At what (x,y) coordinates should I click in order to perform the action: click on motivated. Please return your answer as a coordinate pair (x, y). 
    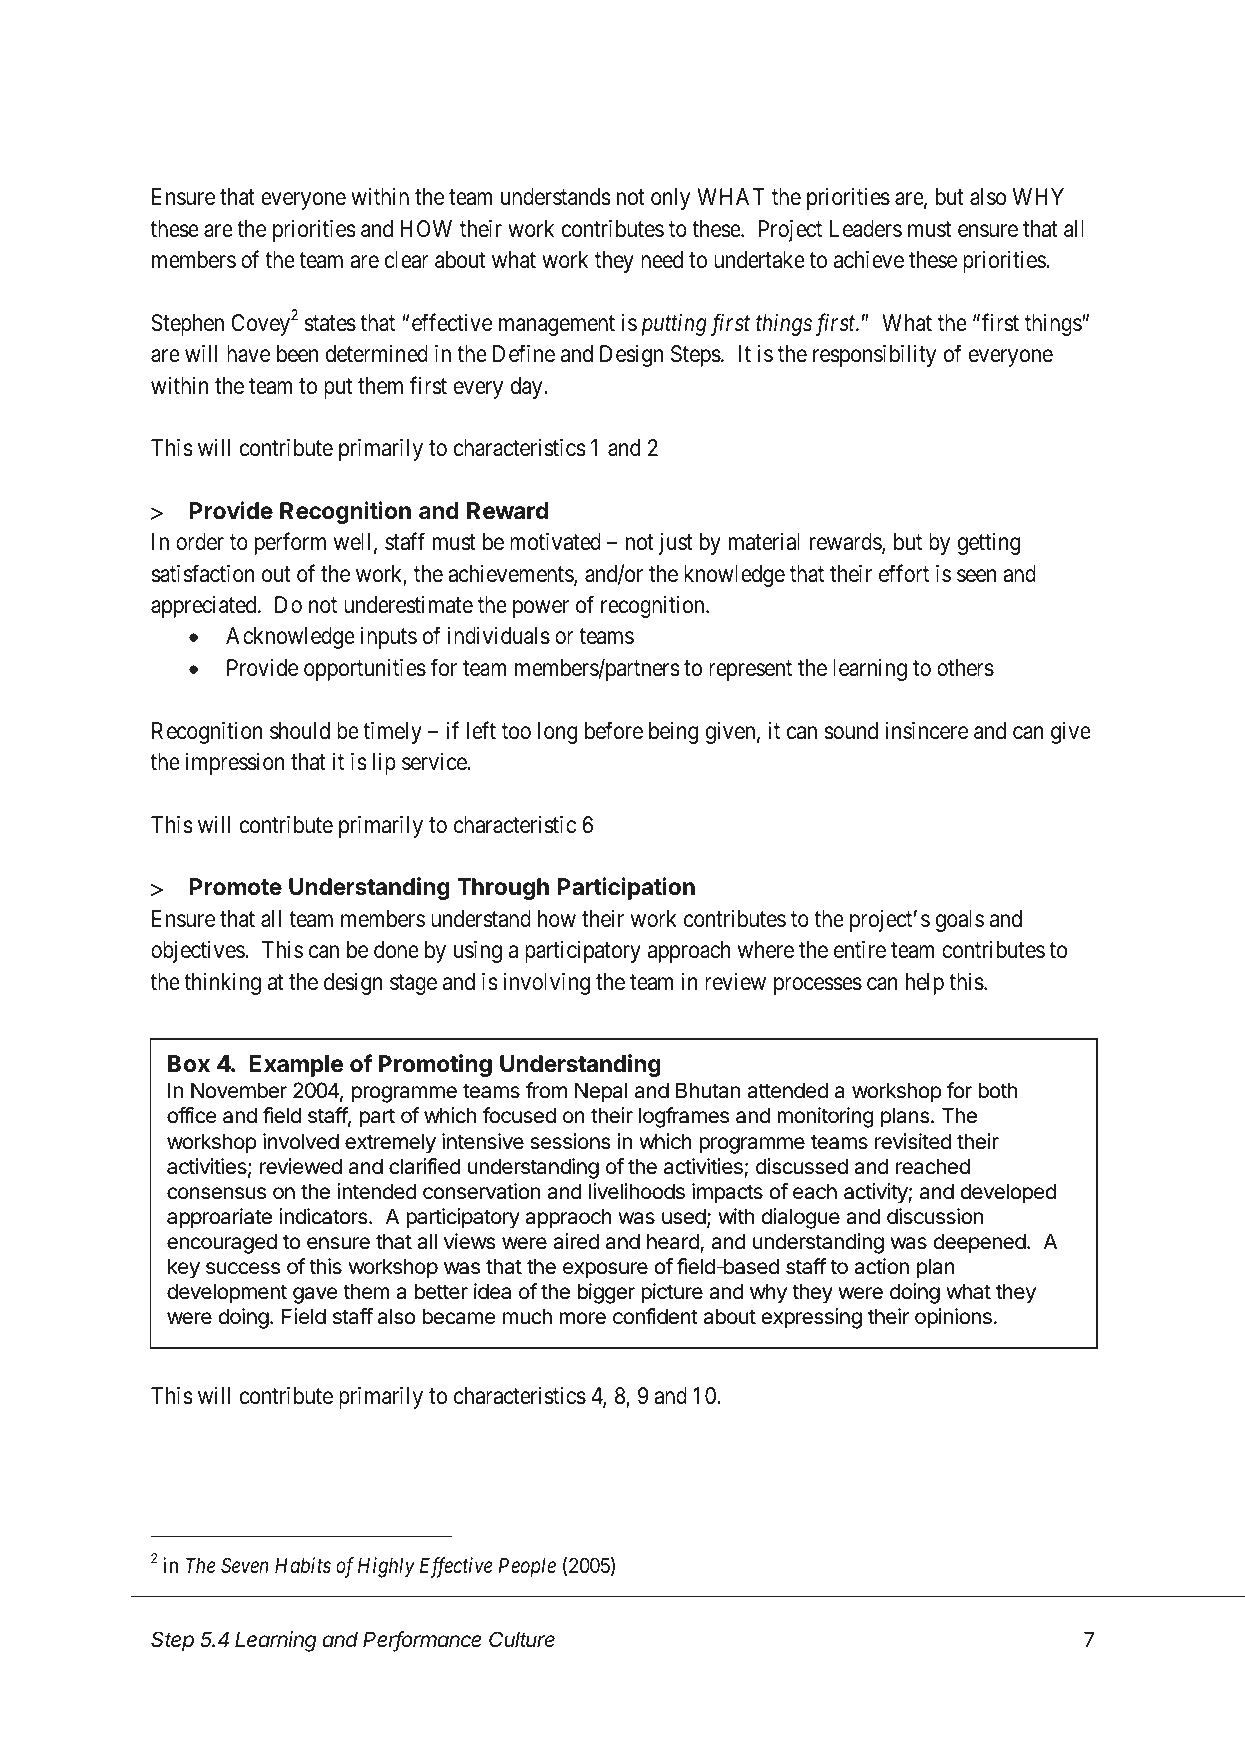
    Looking at the image, I should click on (555, 542).
